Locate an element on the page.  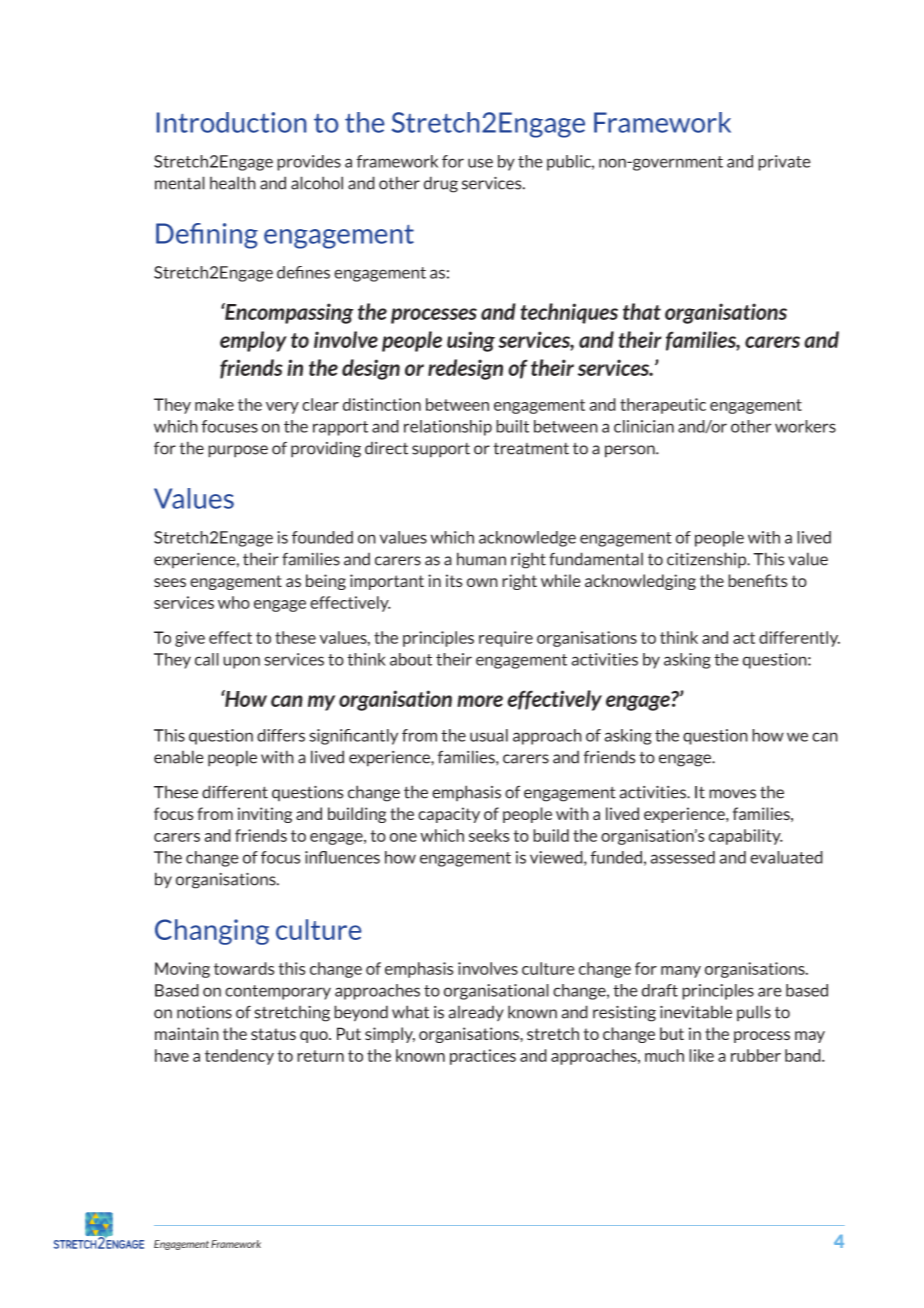
pulls is located at coordinates (754, 1013).
